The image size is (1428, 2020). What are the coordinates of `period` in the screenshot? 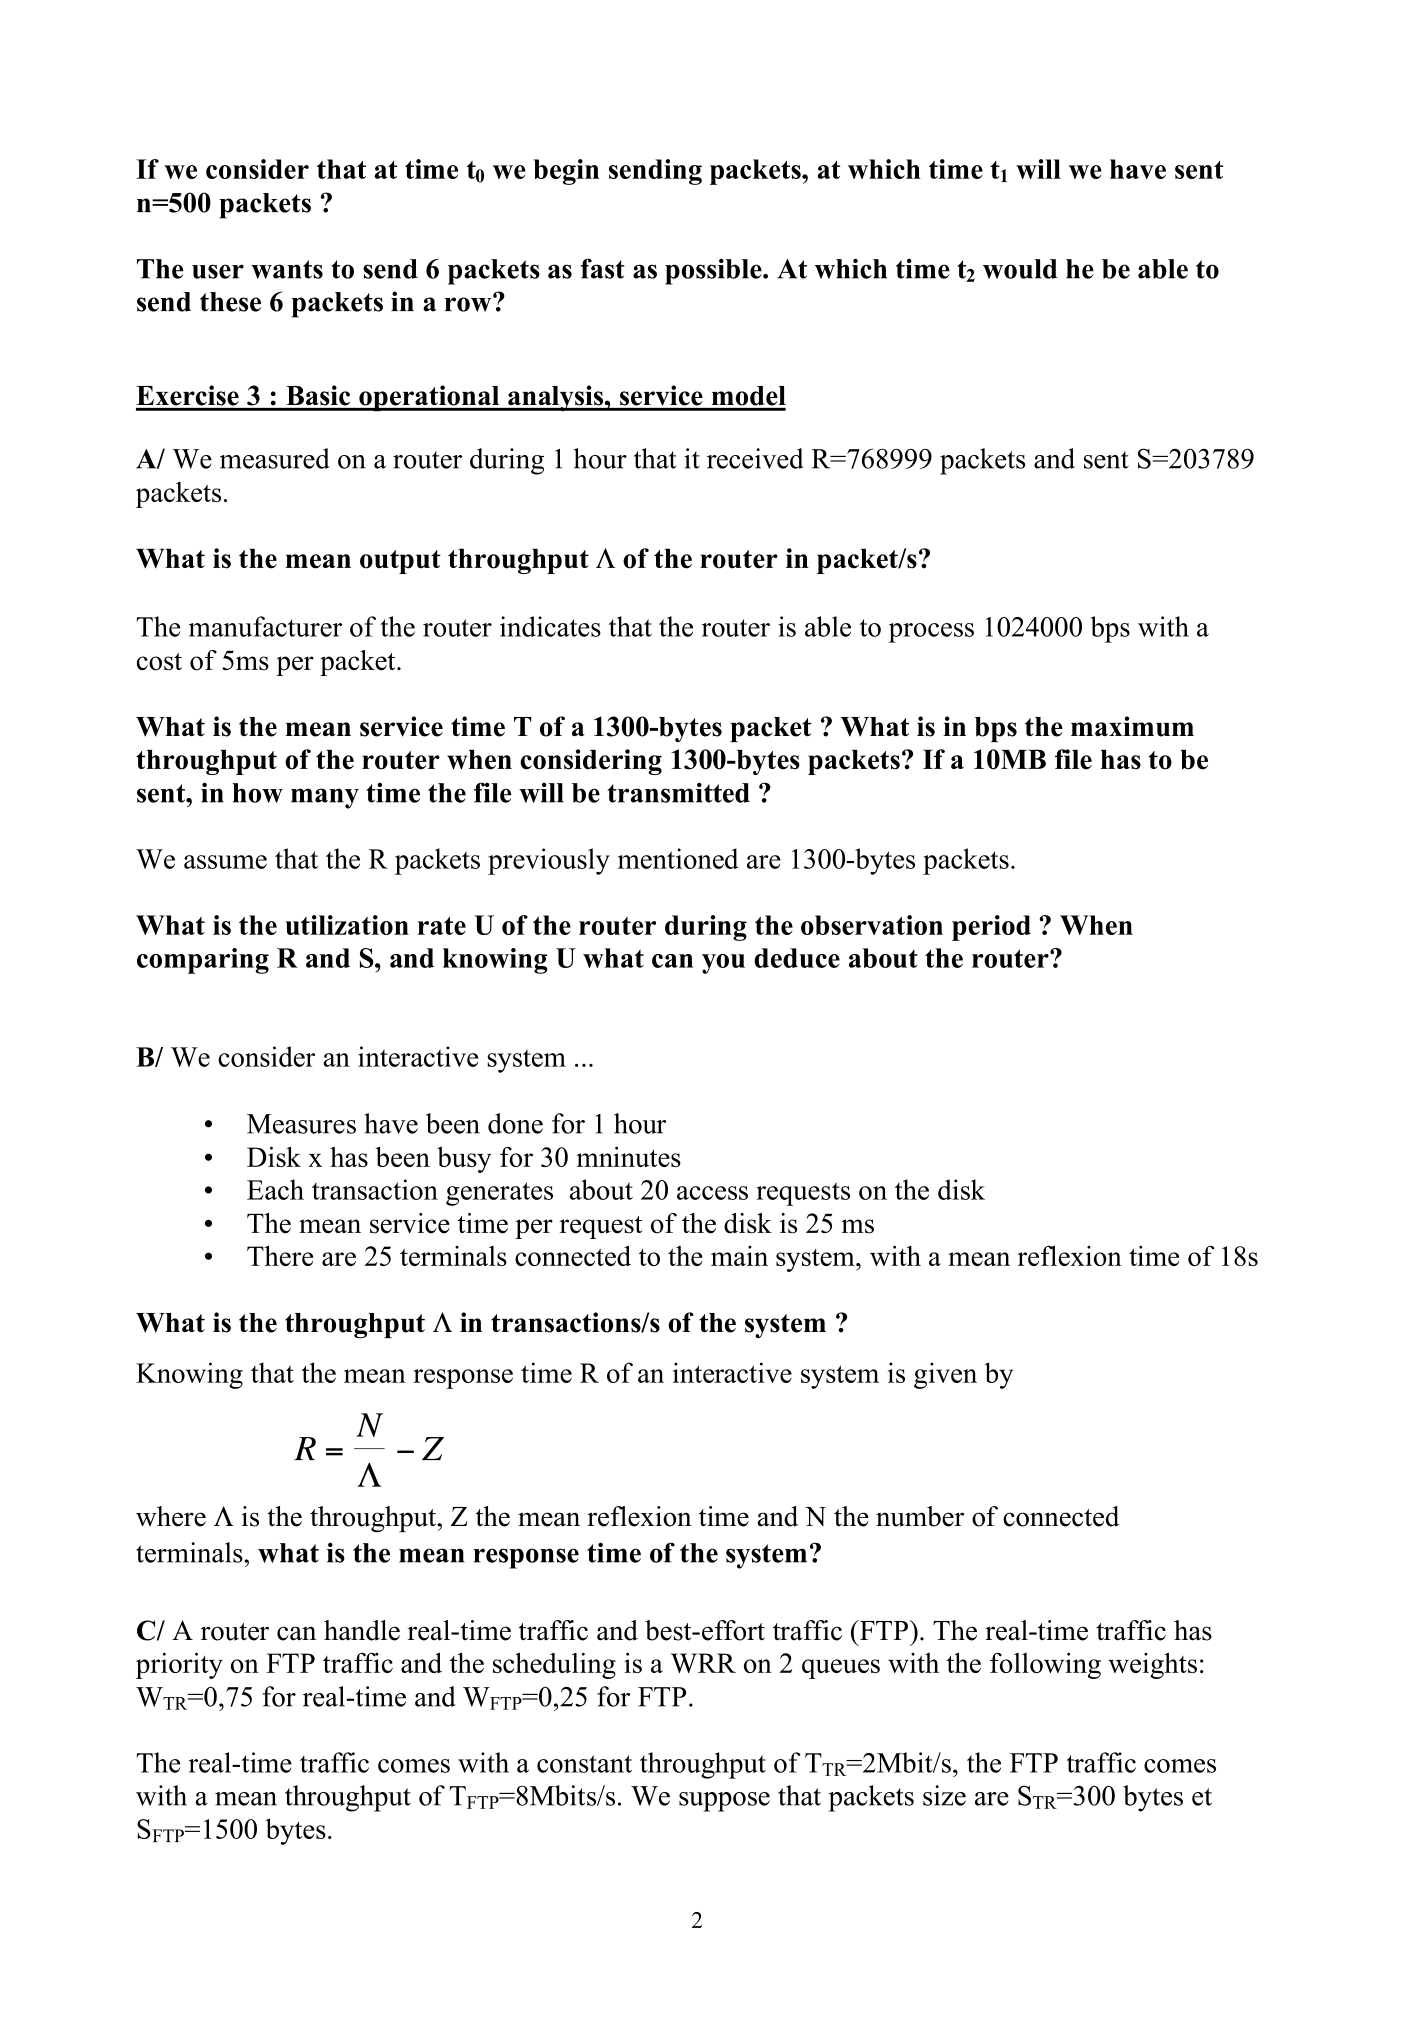 It's located at (991, 928).
